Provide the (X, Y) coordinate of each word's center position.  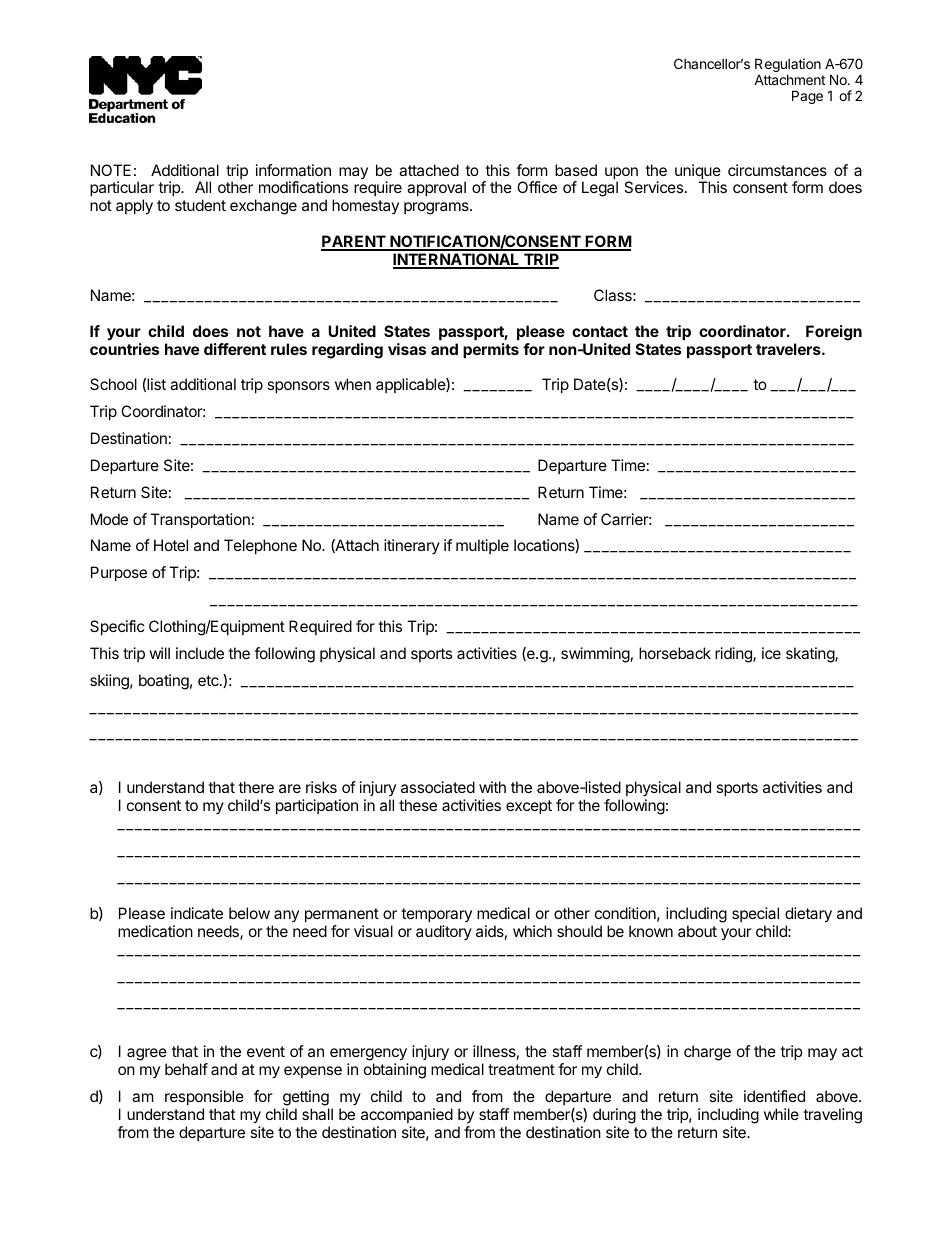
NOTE (111, 170)
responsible (204, 1097)
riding (734, 655)
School (113, 384)
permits (491, 350)
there (256, 787)
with (492, 787)
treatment (521, 1069)
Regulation (788, 65)
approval (436, 188)
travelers (789, 349)
